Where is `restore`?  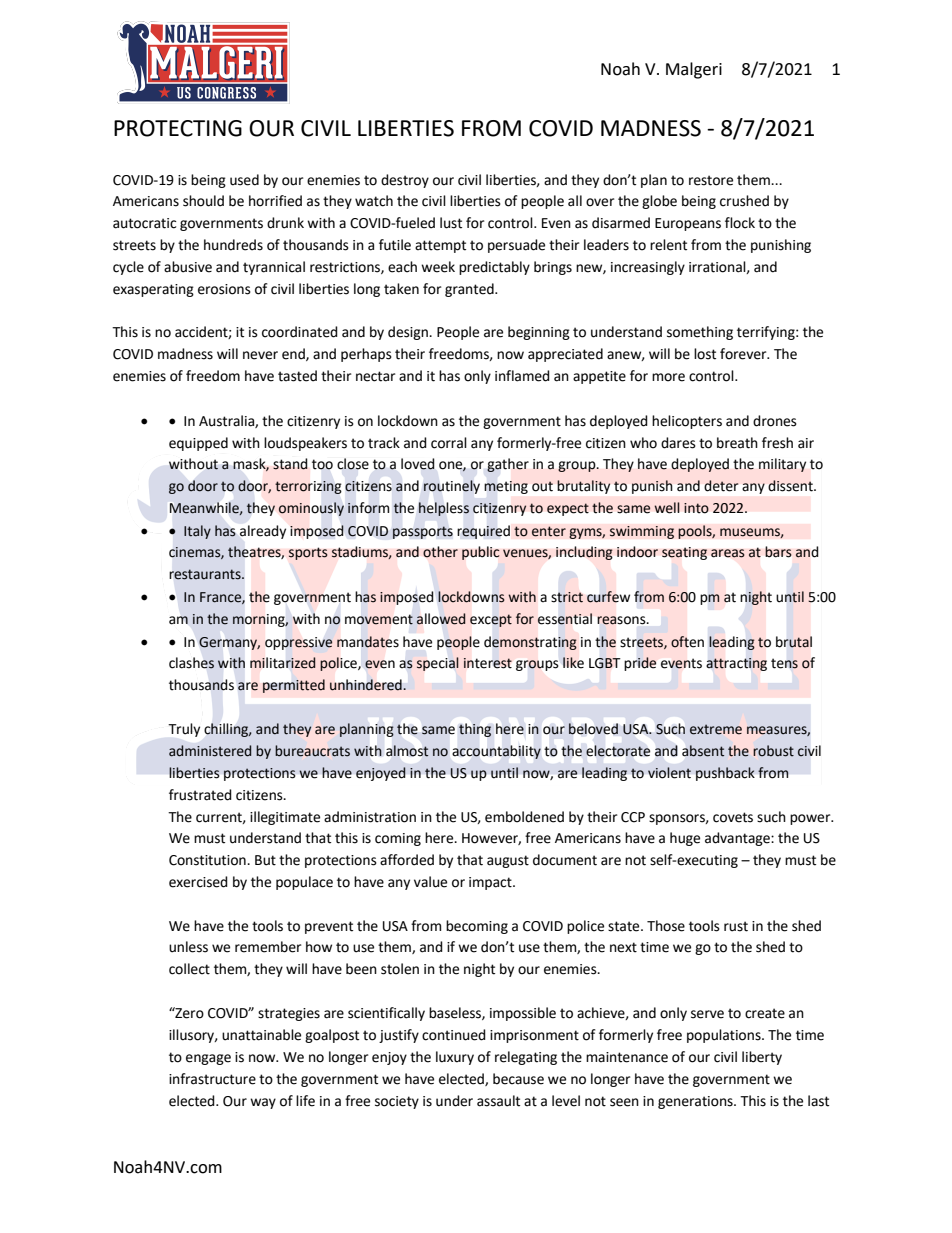
restore is located at coordinates (711, 180).
